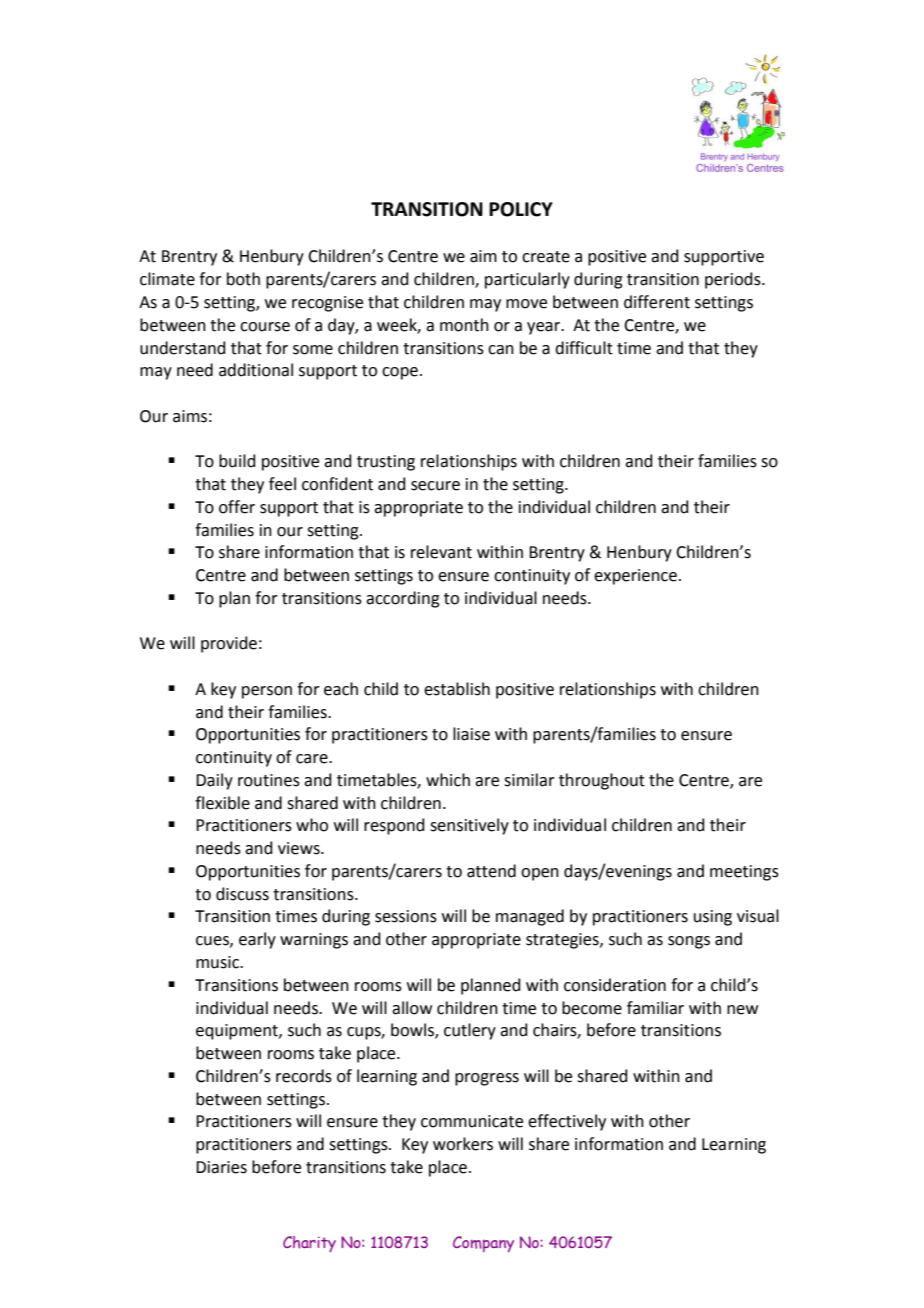 The height and width of the image is (1308, 924). I want to click on experience, so click(635, 577).
